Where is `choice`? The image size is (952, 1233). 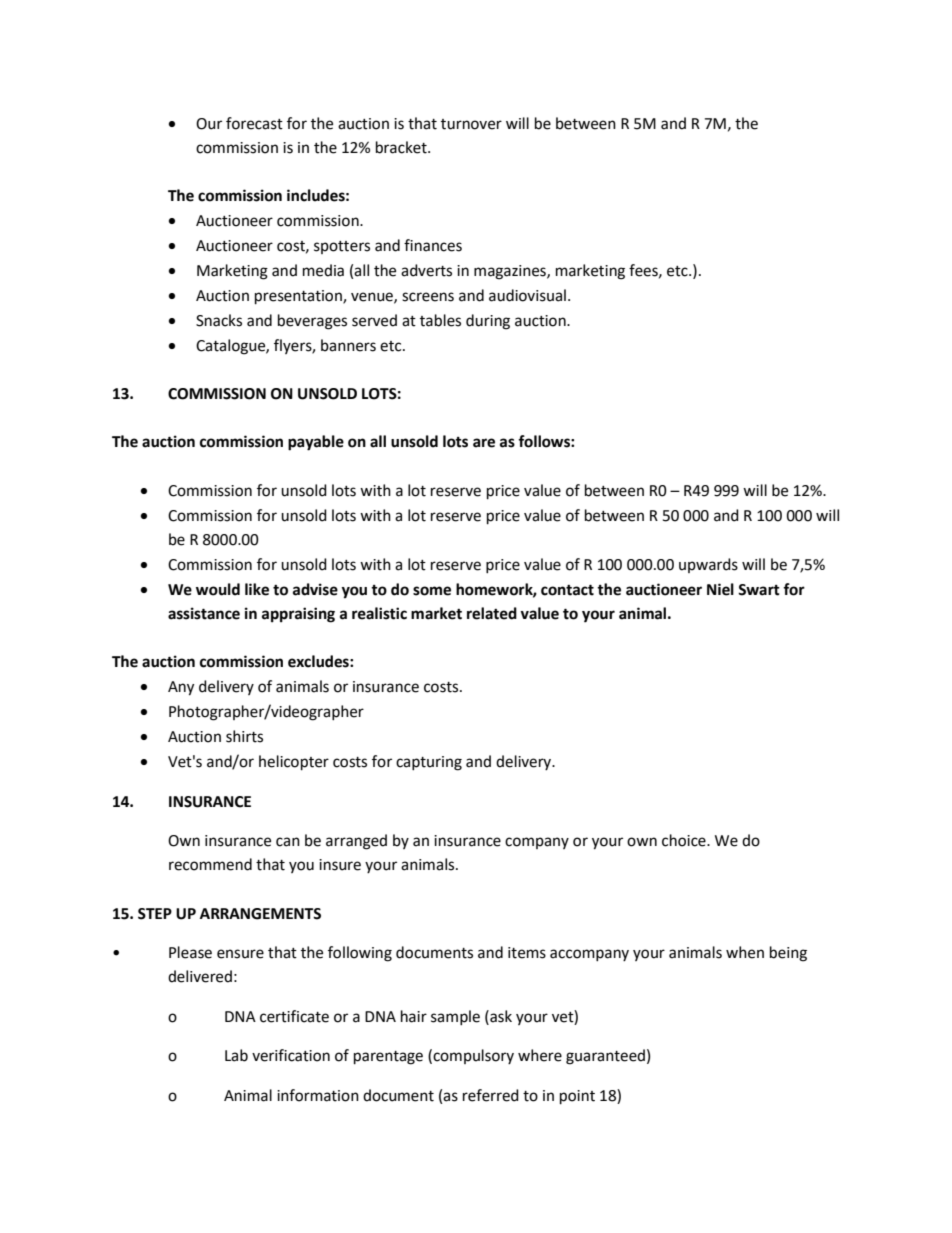
choice is located at coordinates (685, 840).
